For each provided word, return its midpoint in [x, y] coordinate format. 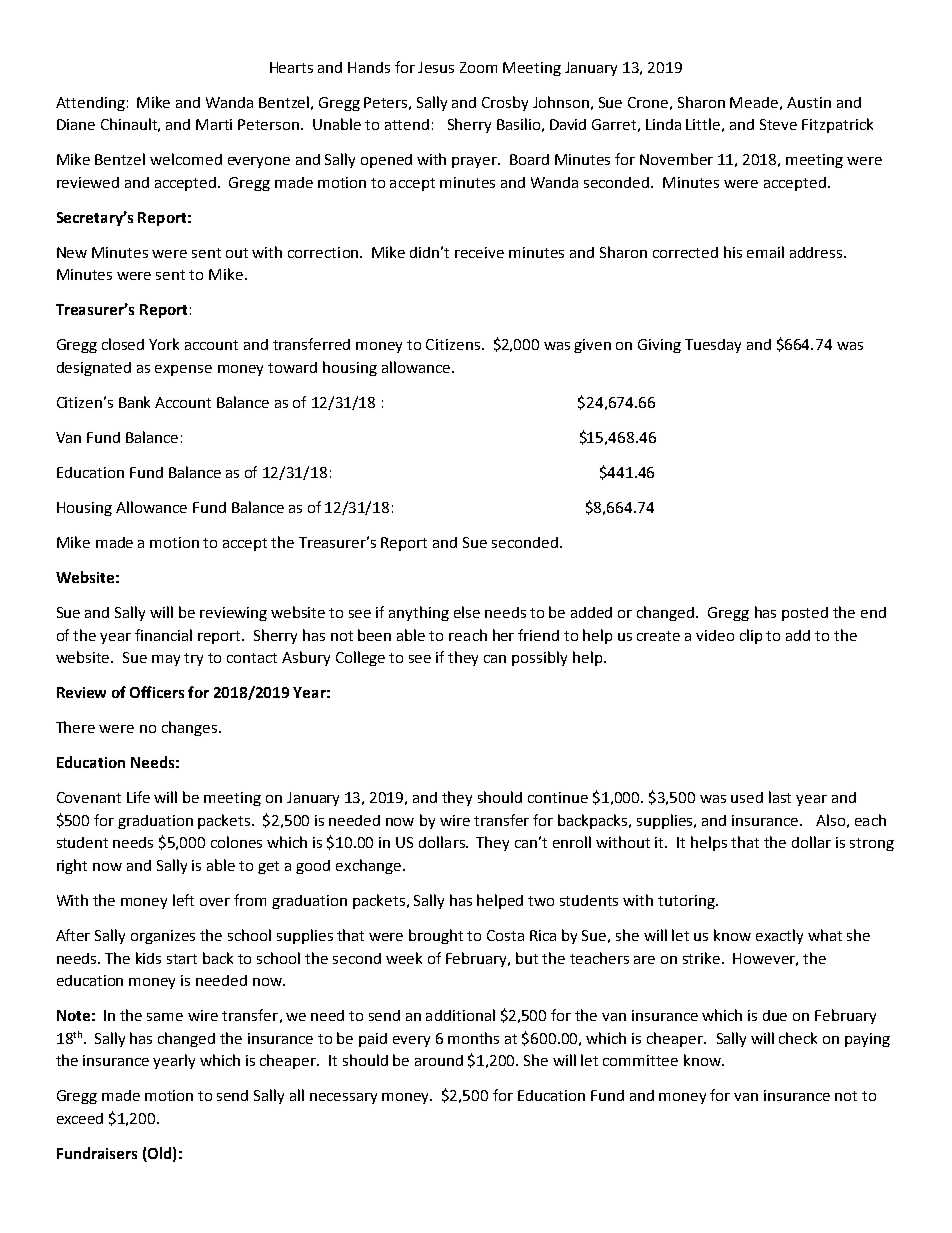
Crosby [505, 103]
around [439, 1060]
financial [163, 635]
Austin [809, 102]
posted [805, 614]
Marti [214, 124]
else [467, 612]
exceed [80, 1118]
